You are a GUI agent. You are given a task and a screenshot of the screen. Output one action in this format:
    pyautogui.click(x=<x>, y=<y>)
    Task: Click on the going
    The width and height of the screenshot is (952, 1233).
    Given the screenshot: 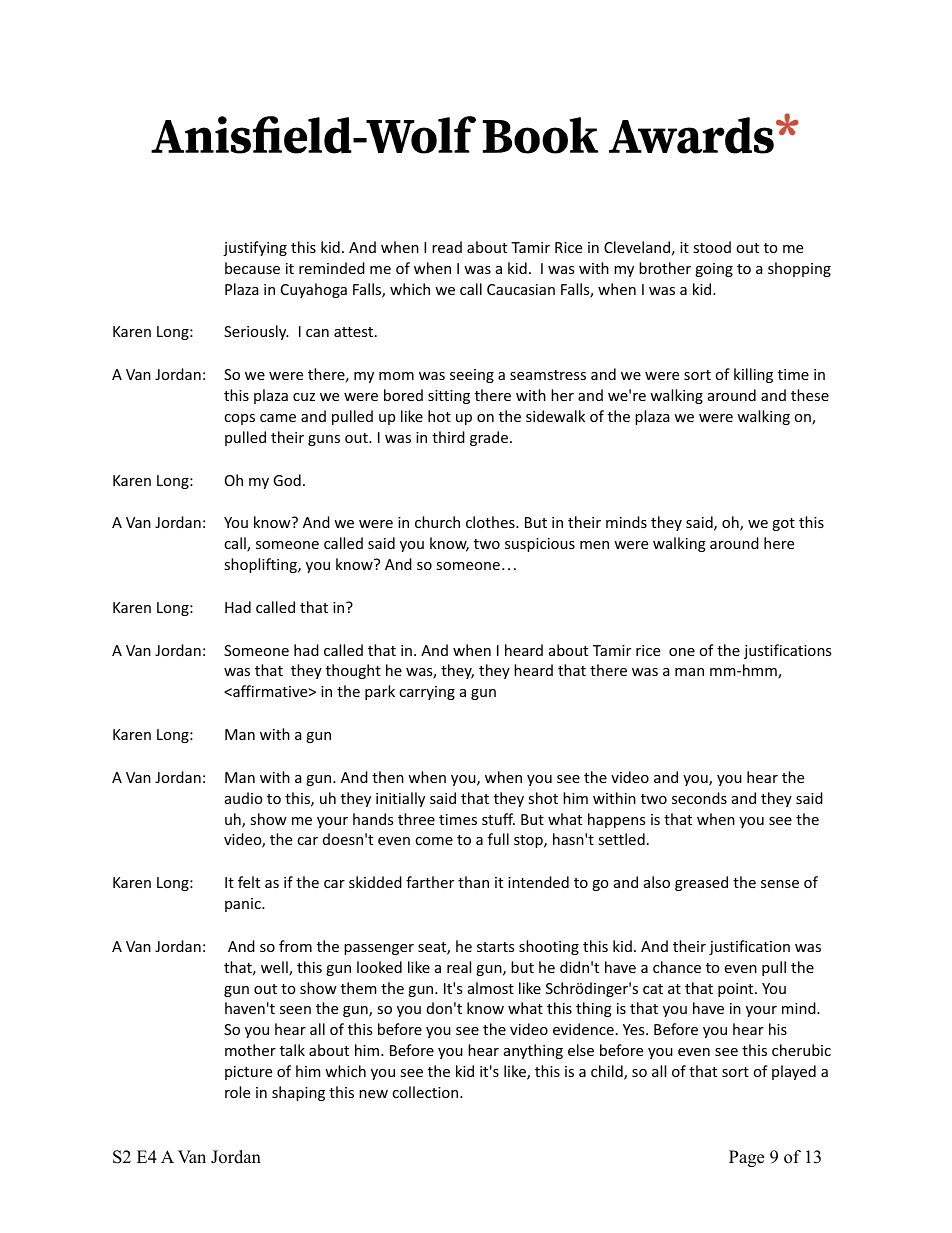 What is the action you would take?
    pyautogui.click(x=714, y=270)
